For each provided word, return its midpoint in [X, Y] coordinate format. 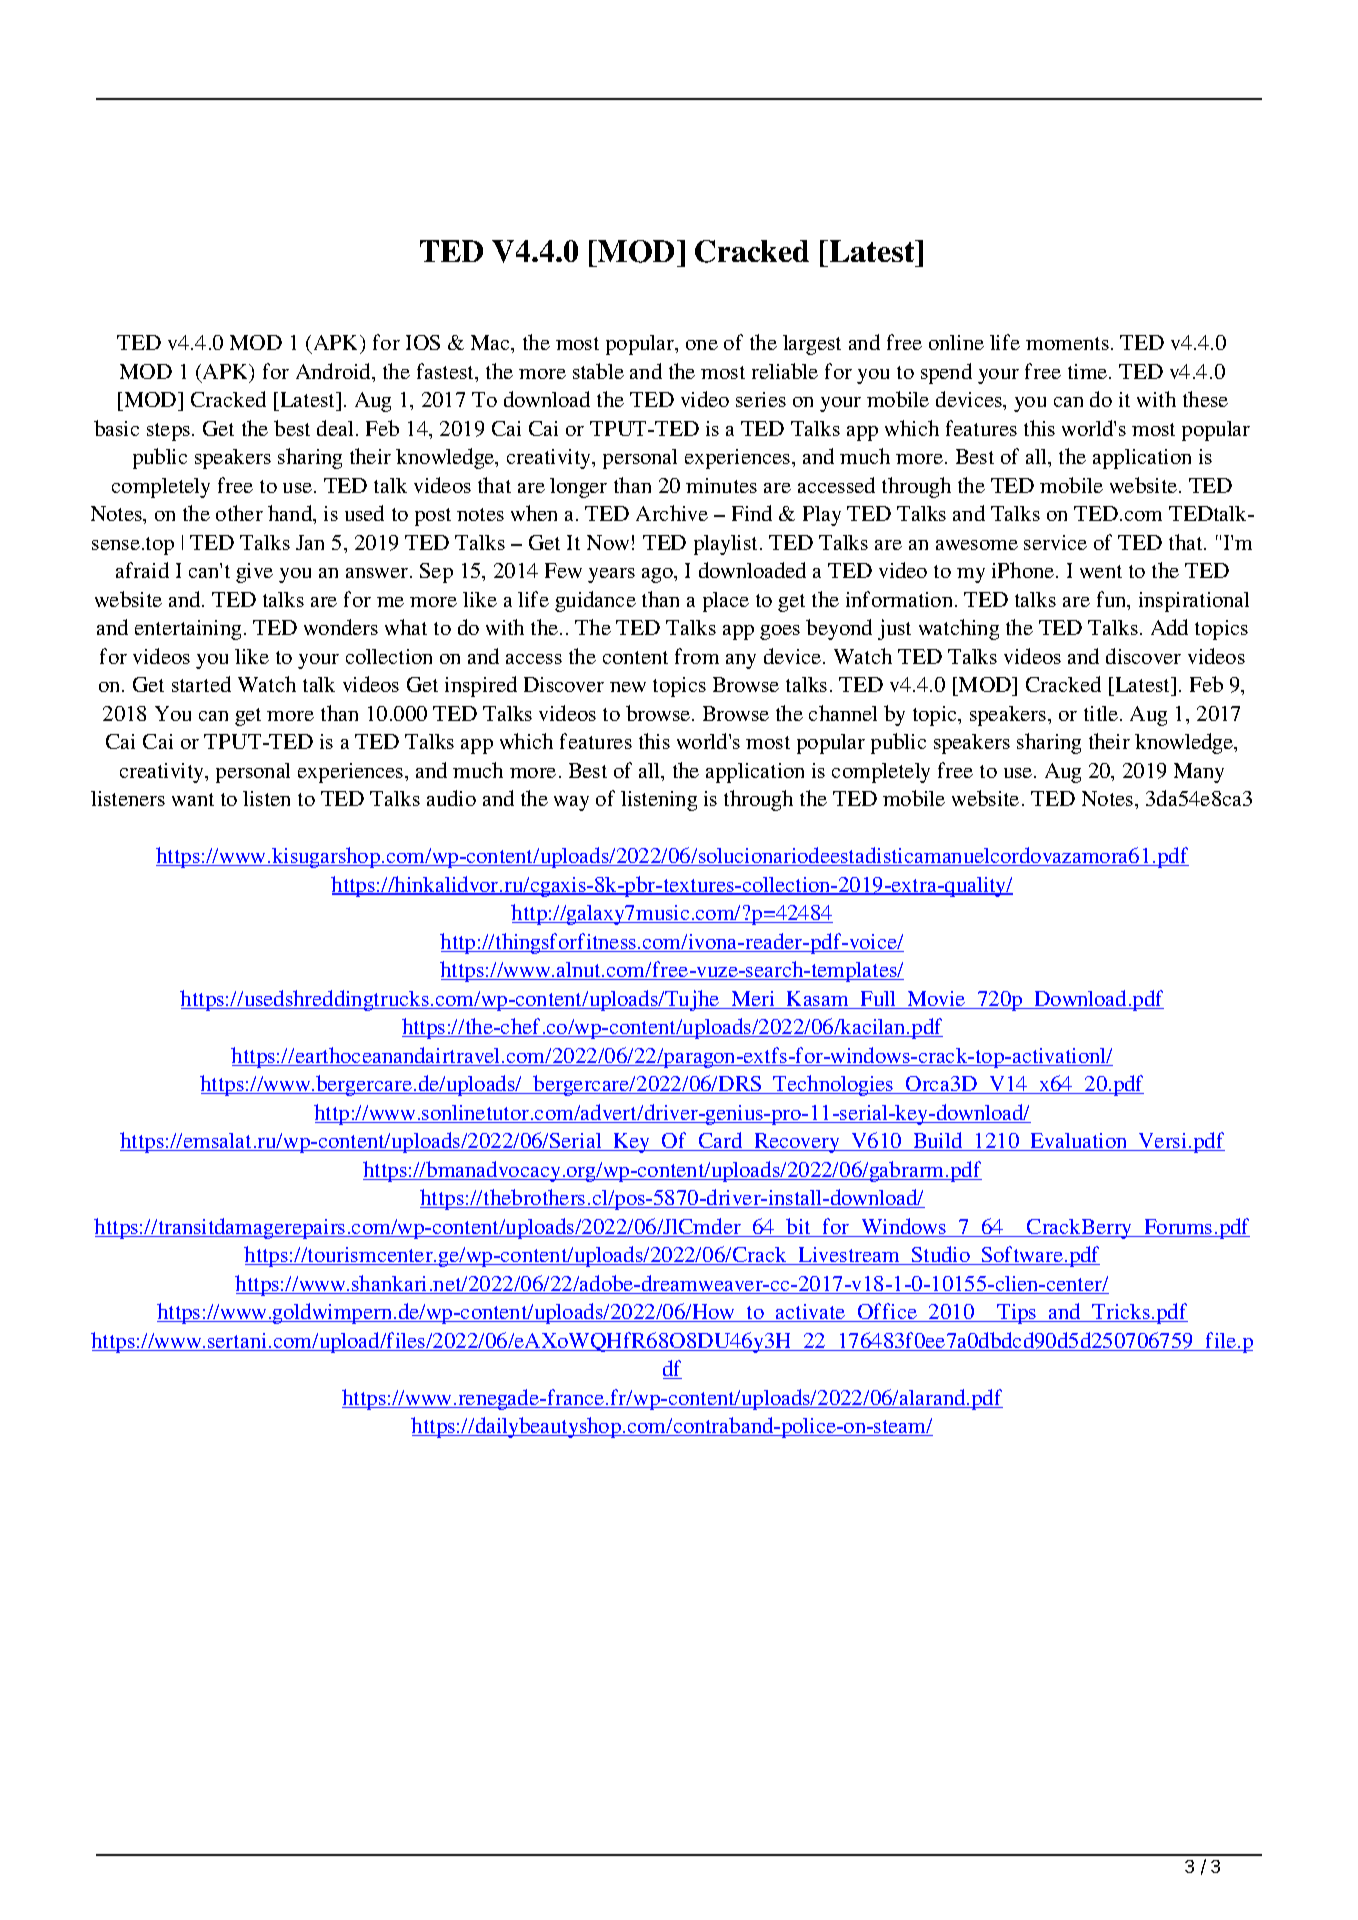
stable [598, 371]
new [628, 687]
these [1205, 399]
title [1102, 713]
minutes [721, 485]
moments [1067, 343]
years [611, 575]
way [571, 803]
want [193, 799]
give [254, 573]
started [201, 684]
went [1101, 571]
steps [170, 432]
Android [334, 371]
